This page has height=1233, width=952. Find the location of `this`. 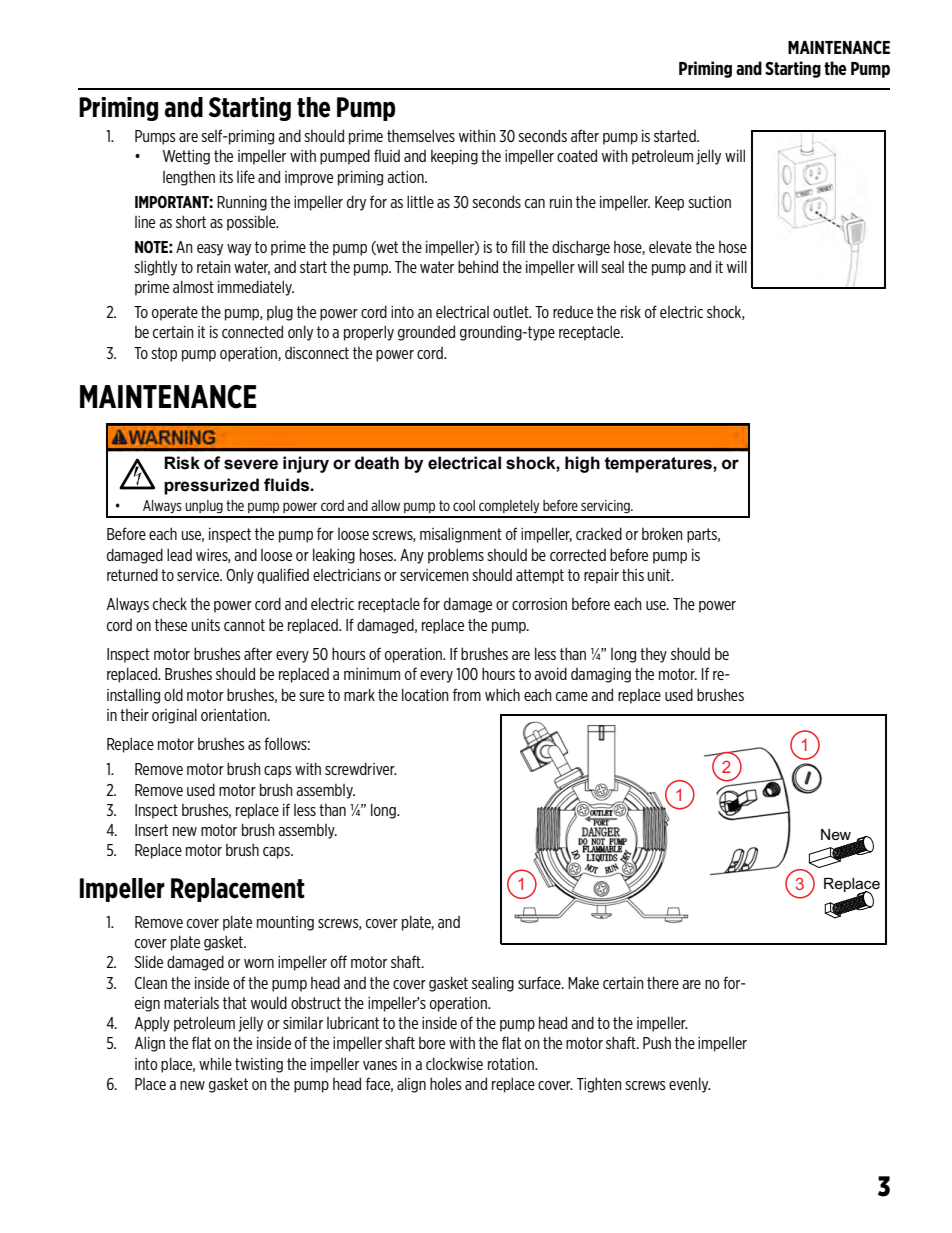

this is located at coordinates (633, 574).
